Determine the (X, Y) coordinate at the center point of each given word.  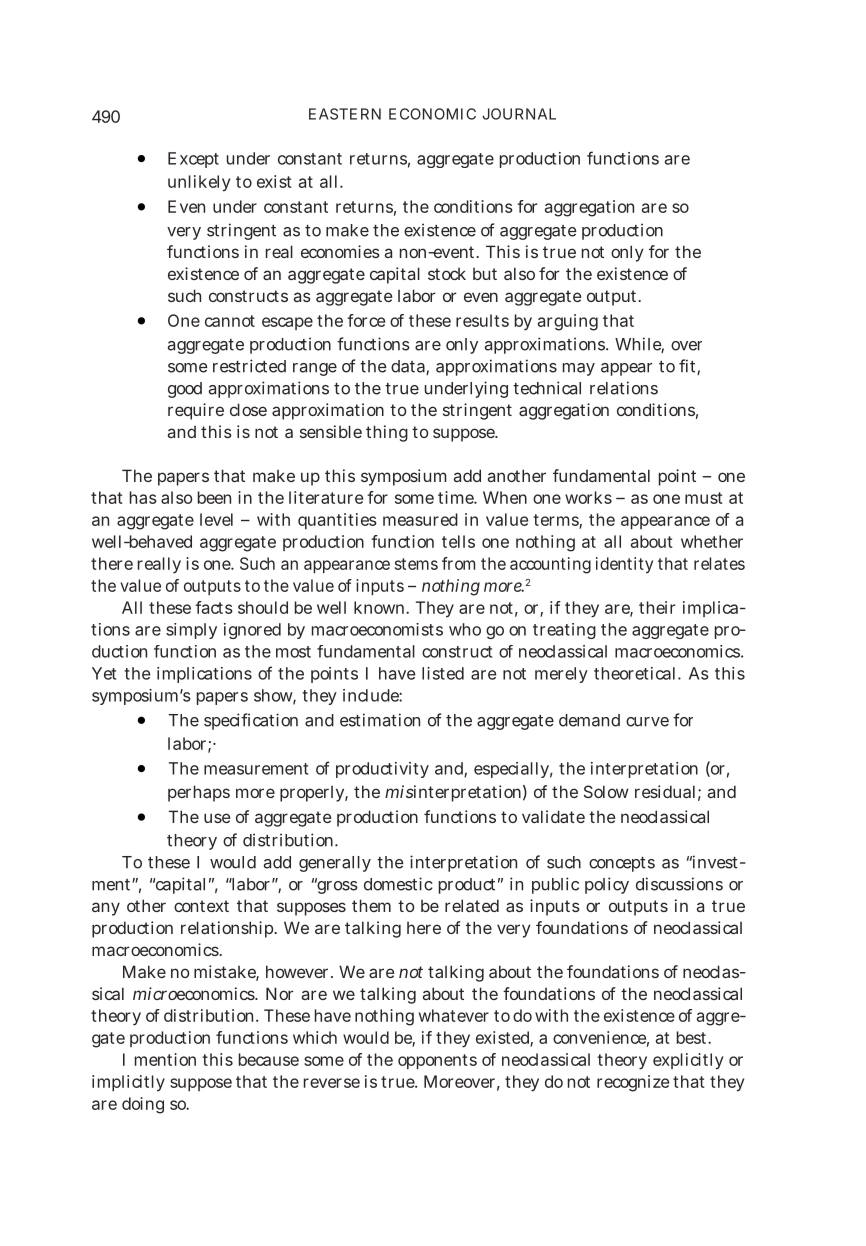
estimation (380, 720)
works (588, 497)
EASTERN (345, 114)
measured (420, 519)
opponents (437, 1061)
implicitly (128, 1083)
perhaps (199, 793)
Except (193, 160)
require (196, 411)
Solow (606, 791)
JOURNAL (519, 114)
